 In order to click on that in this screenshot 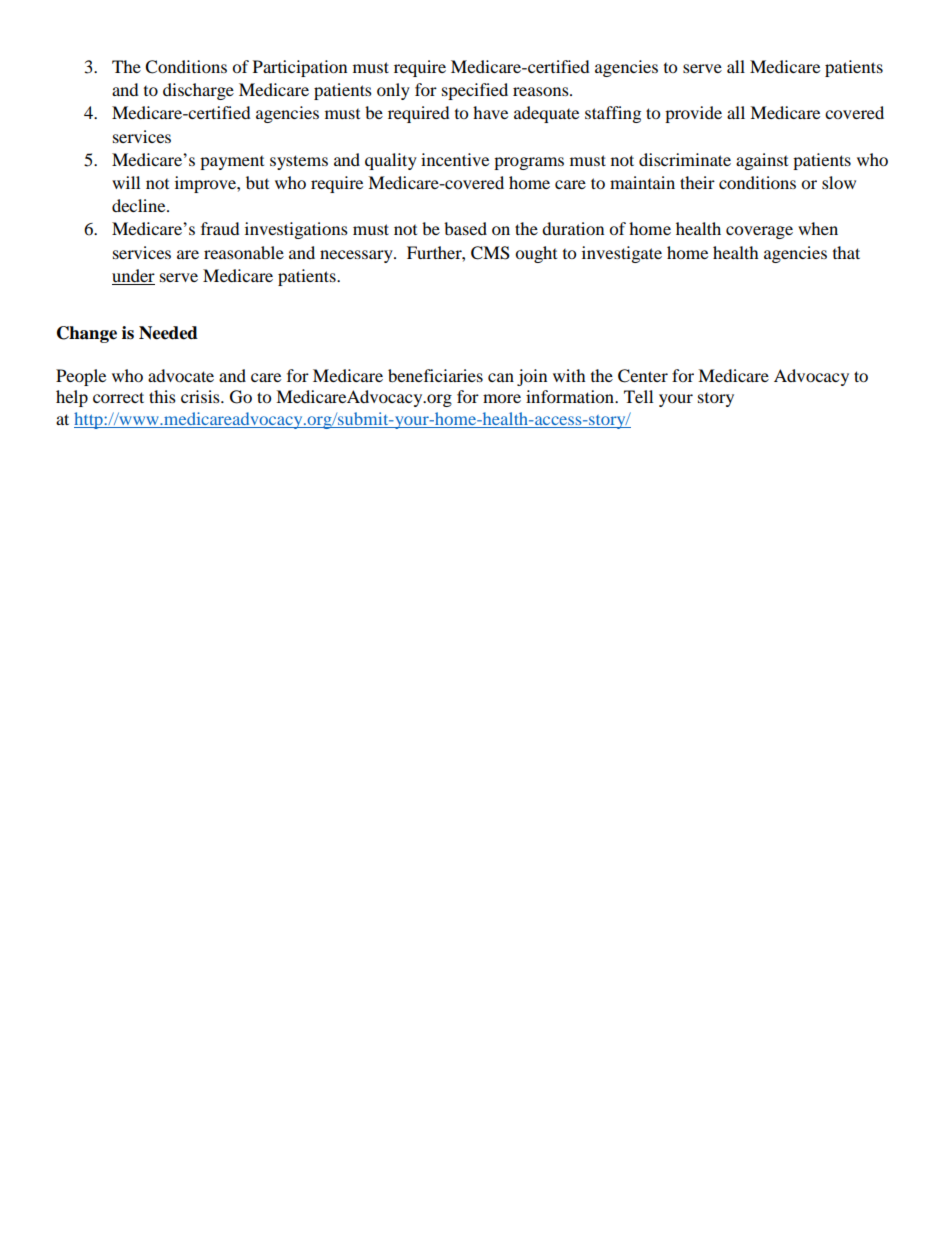, I will do `click(846, 252)`.
